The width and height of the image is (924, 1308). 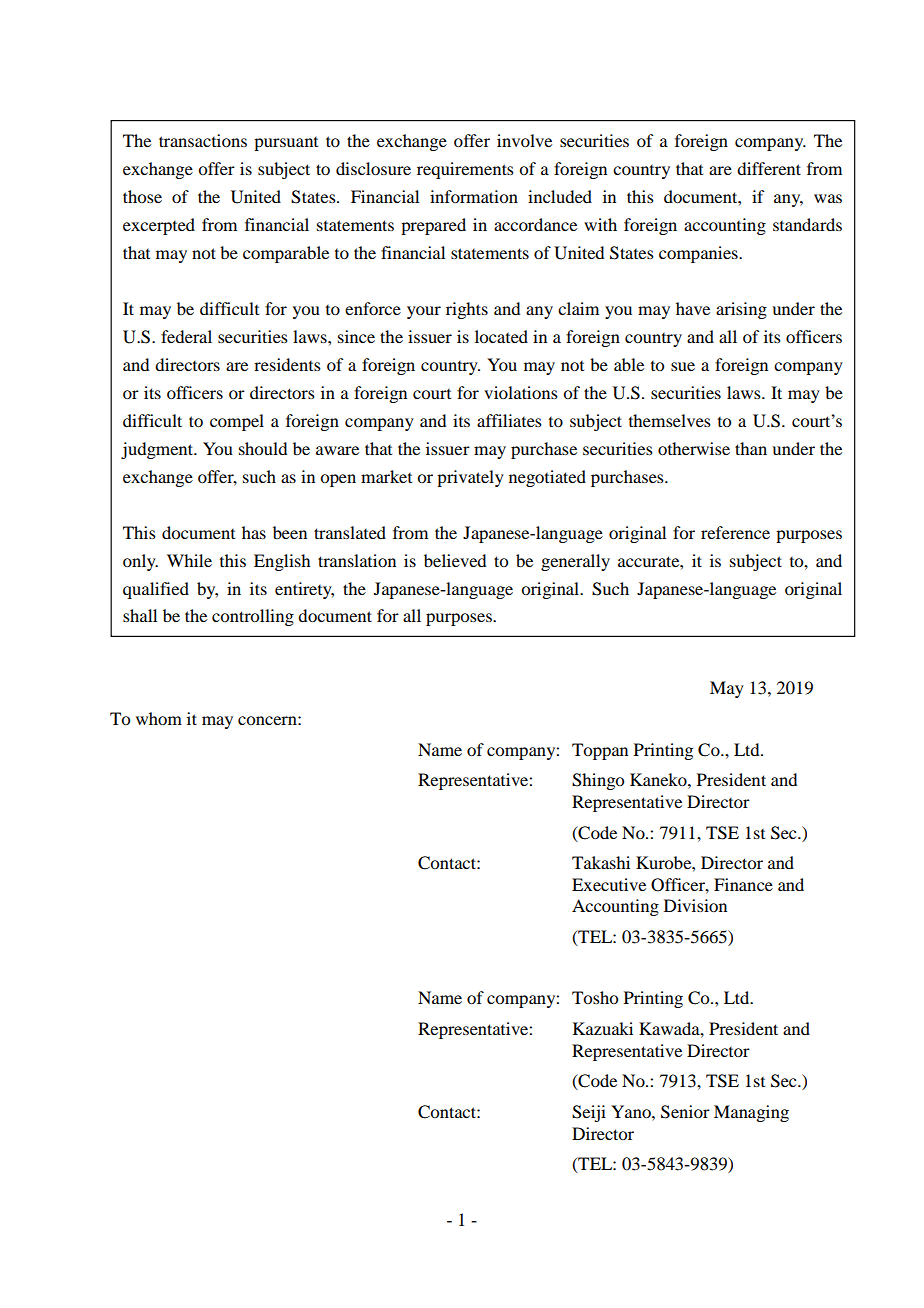 I want to click on transactions, so click(x=203, y=140).
